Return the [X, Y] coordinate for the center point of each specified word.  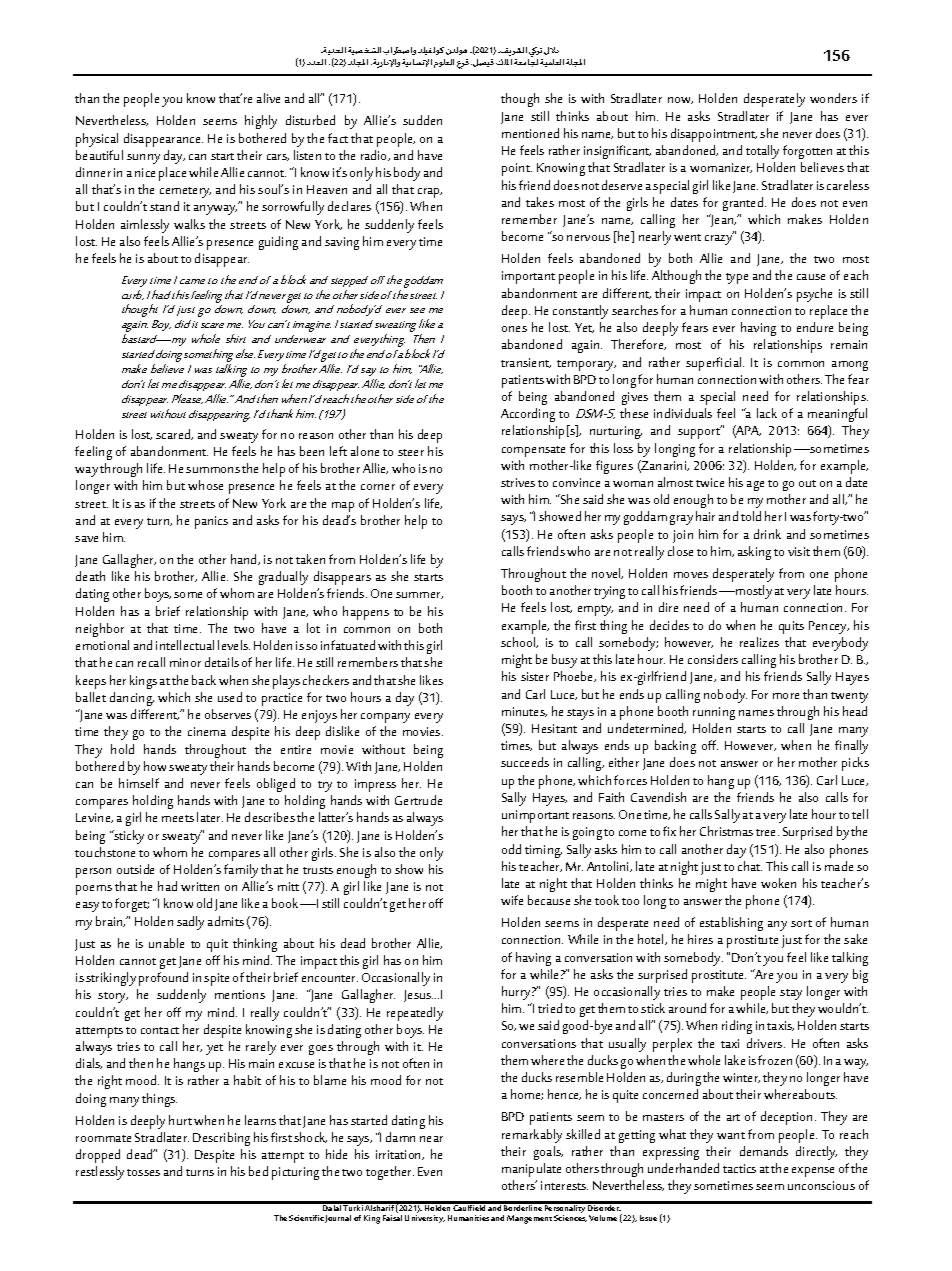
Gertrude [418, 800]
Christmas [726, 831]
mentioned [530, 133]
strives [518, 482]
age [755, 486]
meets [178, 818]
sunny [143, 159]
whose [205, 485]
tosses [143, 1172]
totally [762, 152]
